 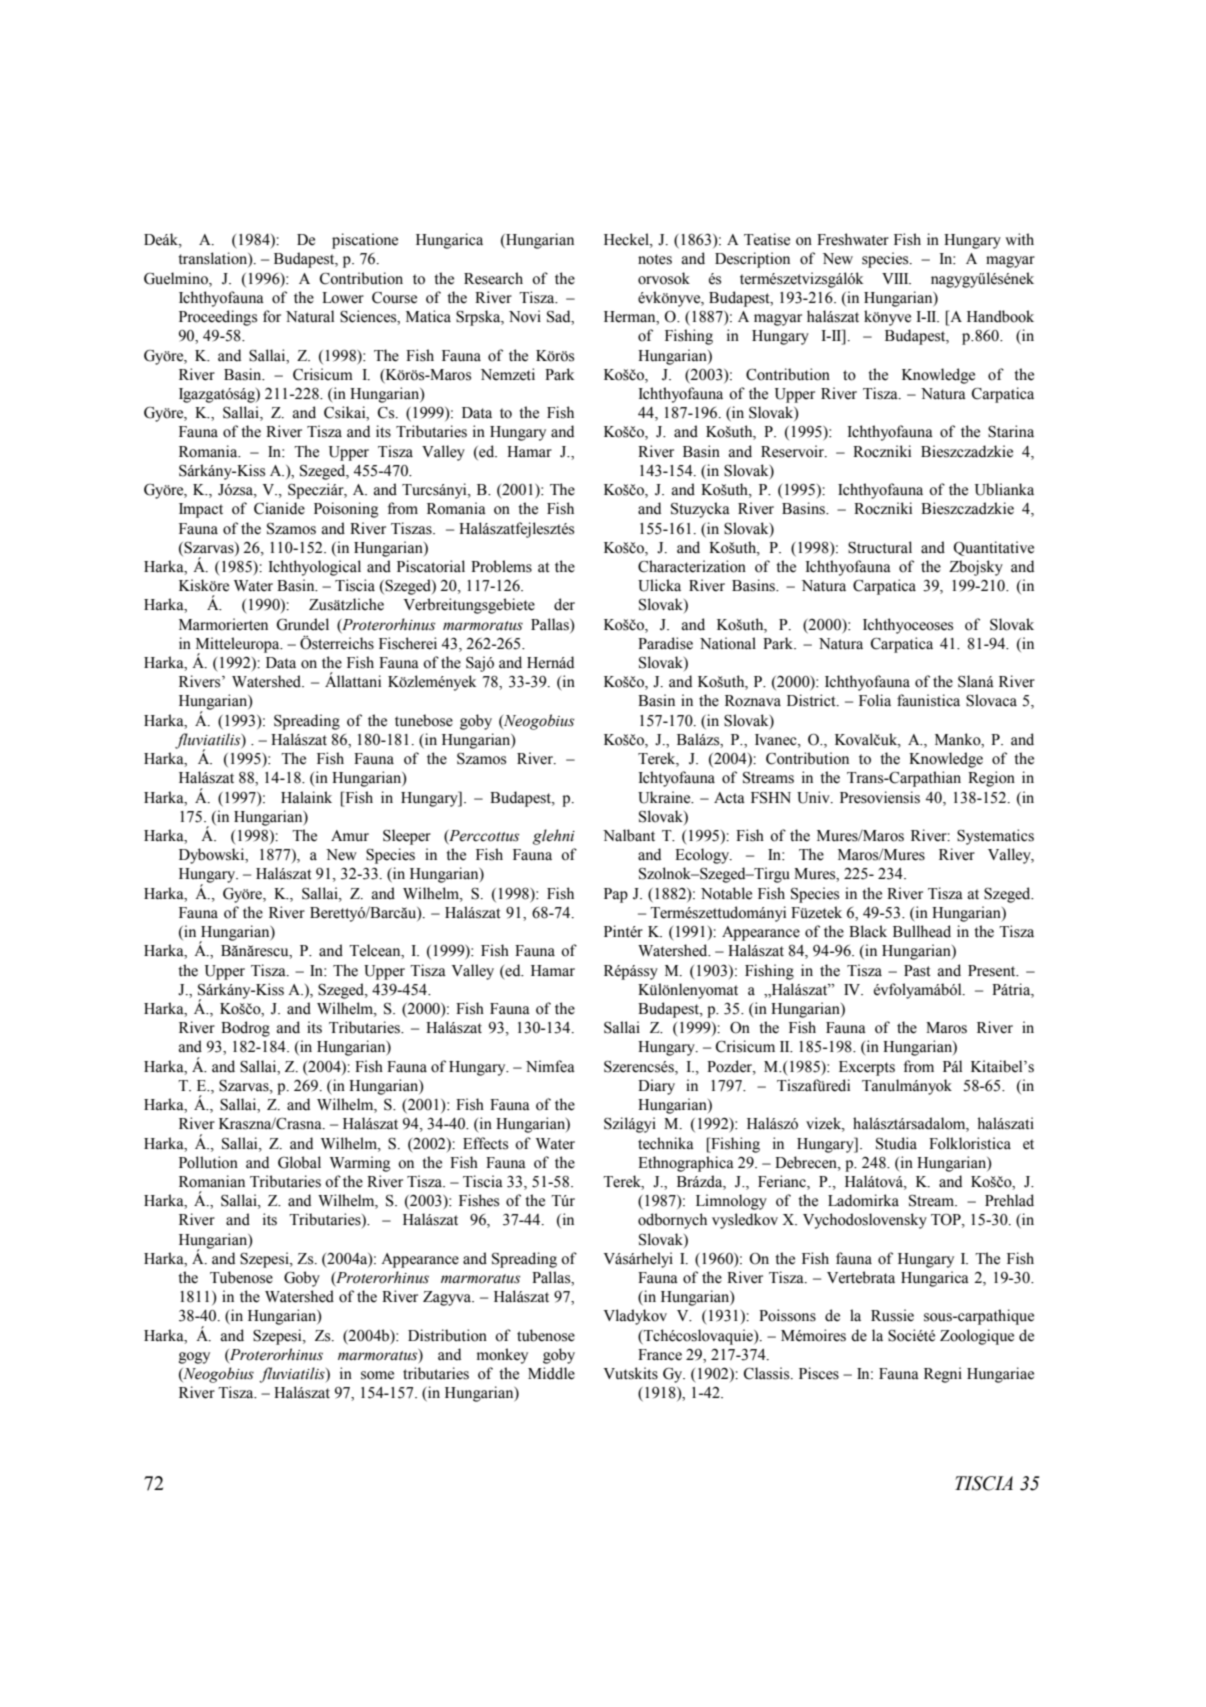 What do you see at coordinates (991, 779) in the screenshot?
I see `Region` at bounding box center [991, 779].
